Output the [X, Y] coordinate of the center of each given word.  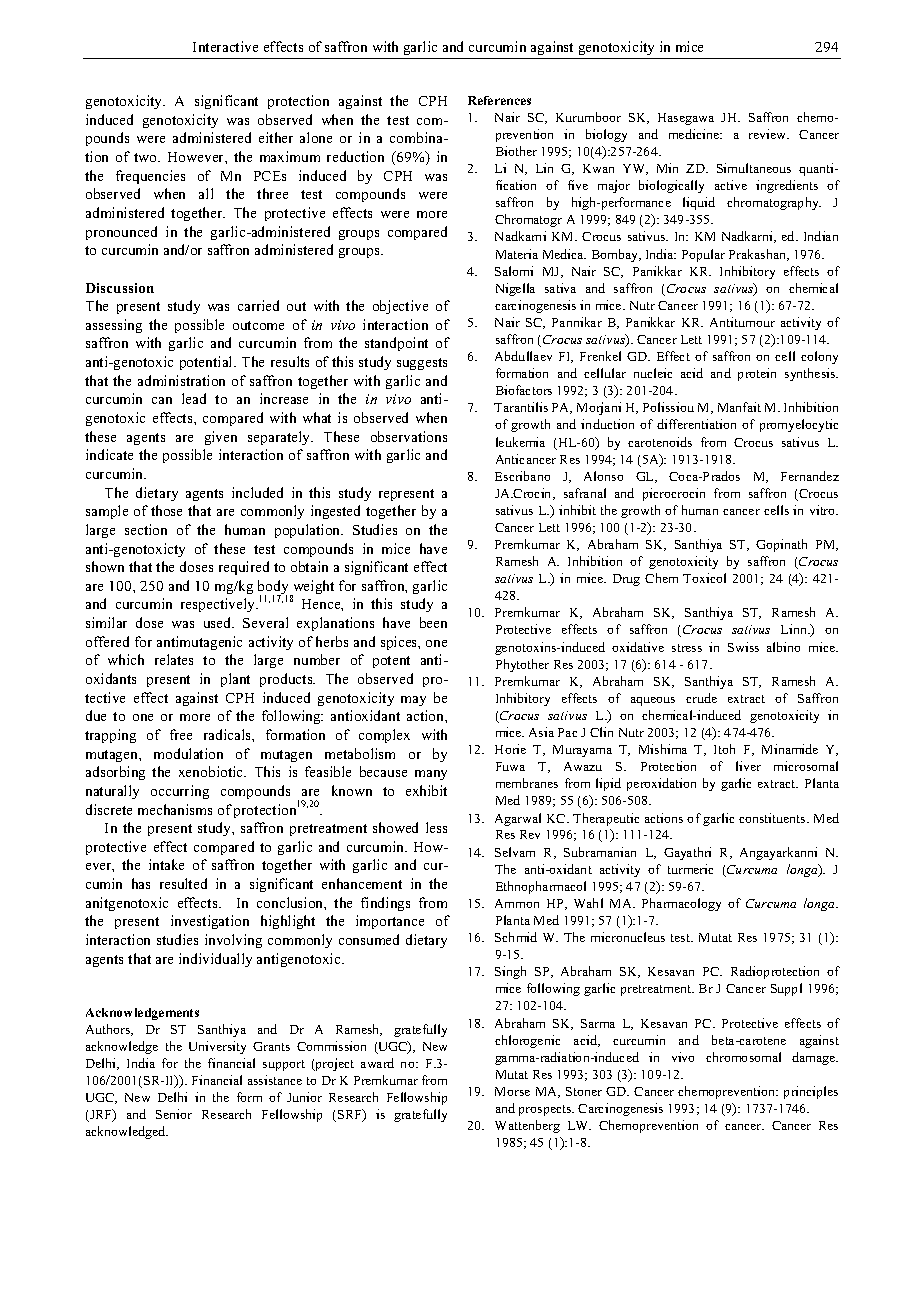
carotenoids [660, 442]
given [221, 438]
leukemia [520, 442]
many [431, 775]
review [769, 134]
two [146, 157]
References [499, 100]
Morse [512, 1091]
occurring [180, 792]
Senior [174, 1114]
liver [748, 766]
